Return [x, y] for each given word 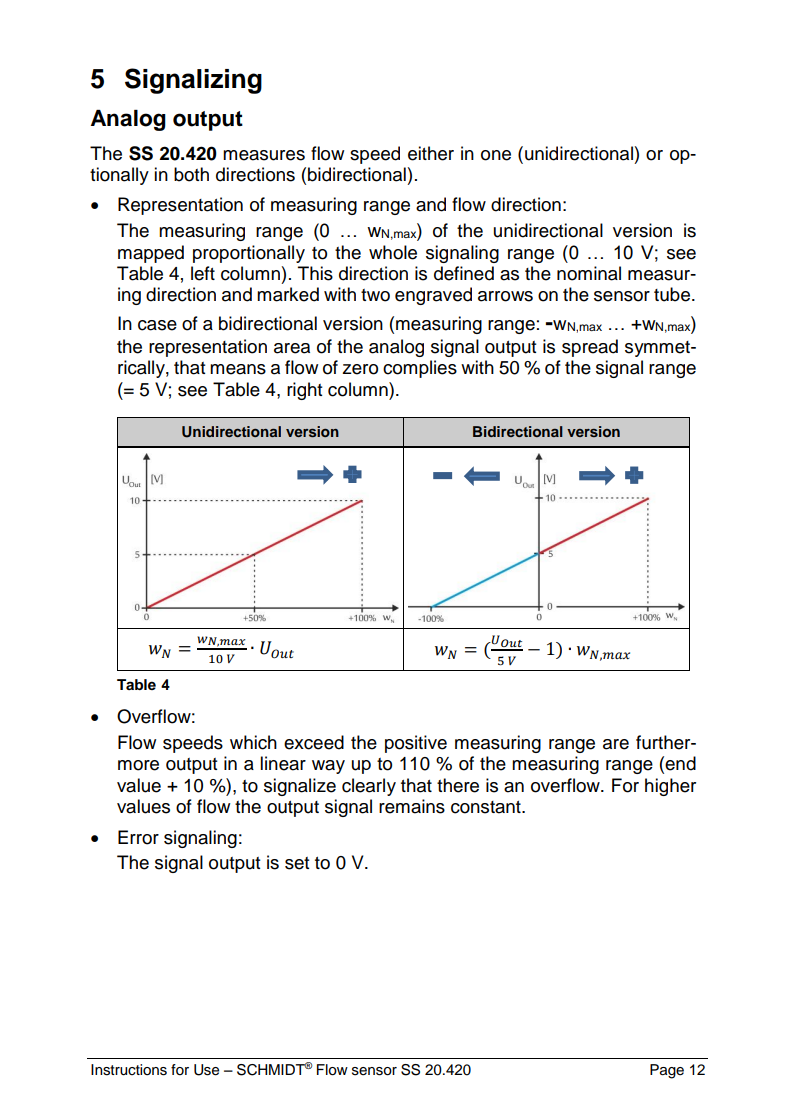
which [253, 742]
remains [412, 806]
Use [206, 1070]
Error [138, 837]
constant [487, 807]
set [297, 863]
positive [416, 744]
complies [420, 369]
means [238, 369]
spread [590, 348]
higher [670, 787]
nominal [589, 273]
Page [667, 1071]
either [431, 153]
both [191, 174]
